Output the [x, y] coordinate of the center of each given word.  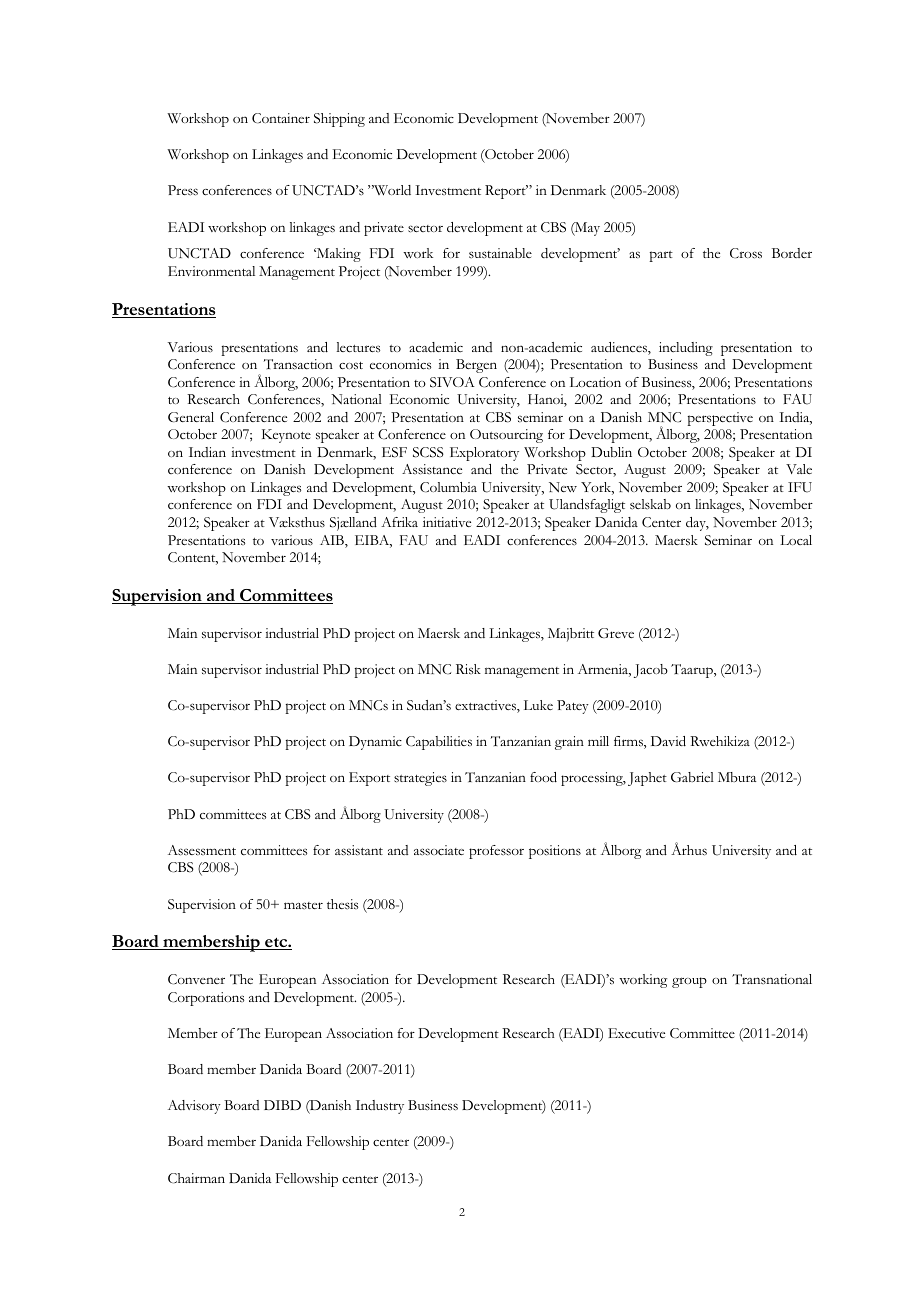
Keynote [286, 436]
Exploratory [484, 454]
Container [281, 118]
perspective [720, 419]
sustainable [500, 253]
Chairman [196, 1178]
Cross [746, 253]
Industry [380, 1107]
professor [496, 852]
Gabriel [692, 777]
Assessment [202, 850]
